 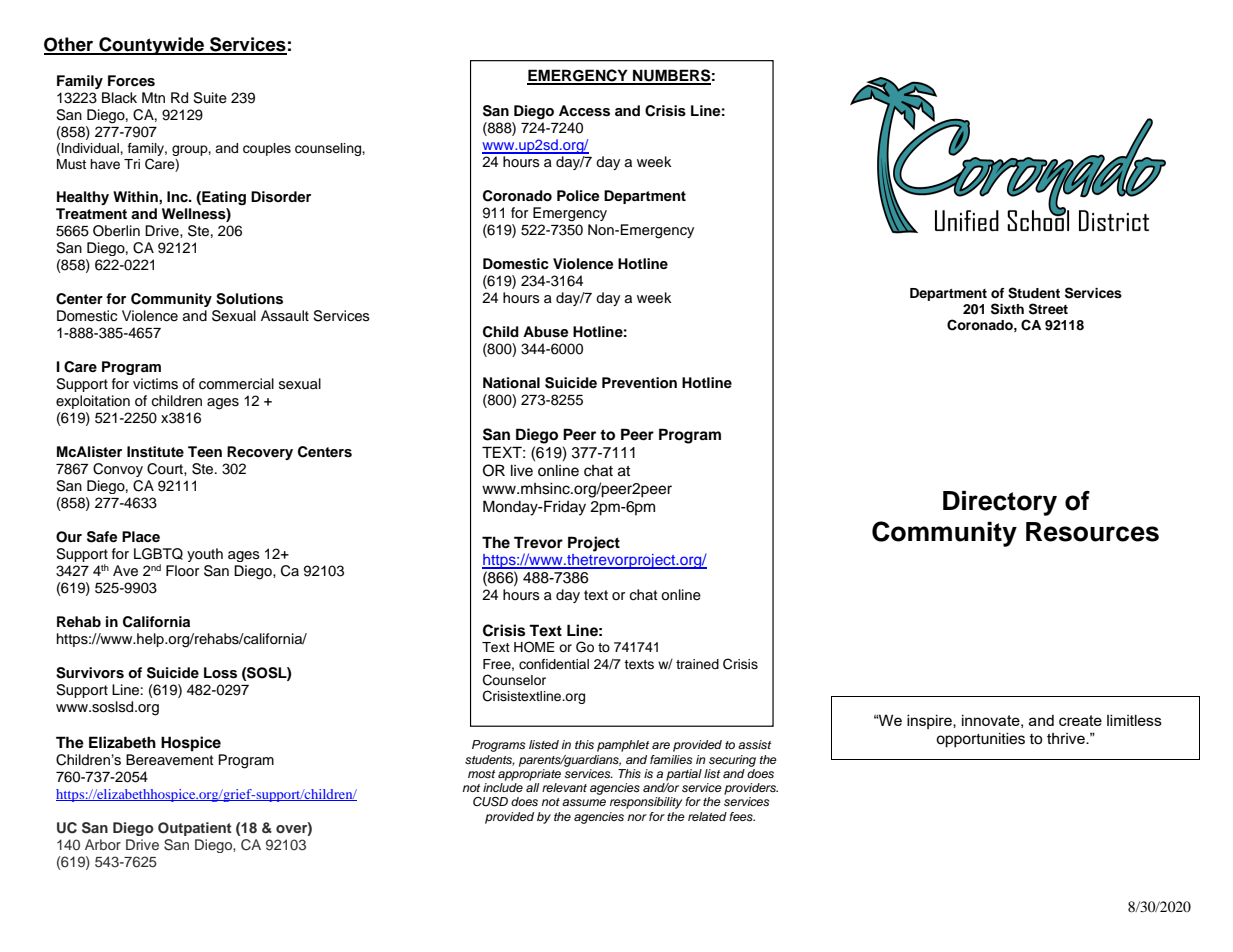 I want to click on HOME, so click(x=534, y=647).
